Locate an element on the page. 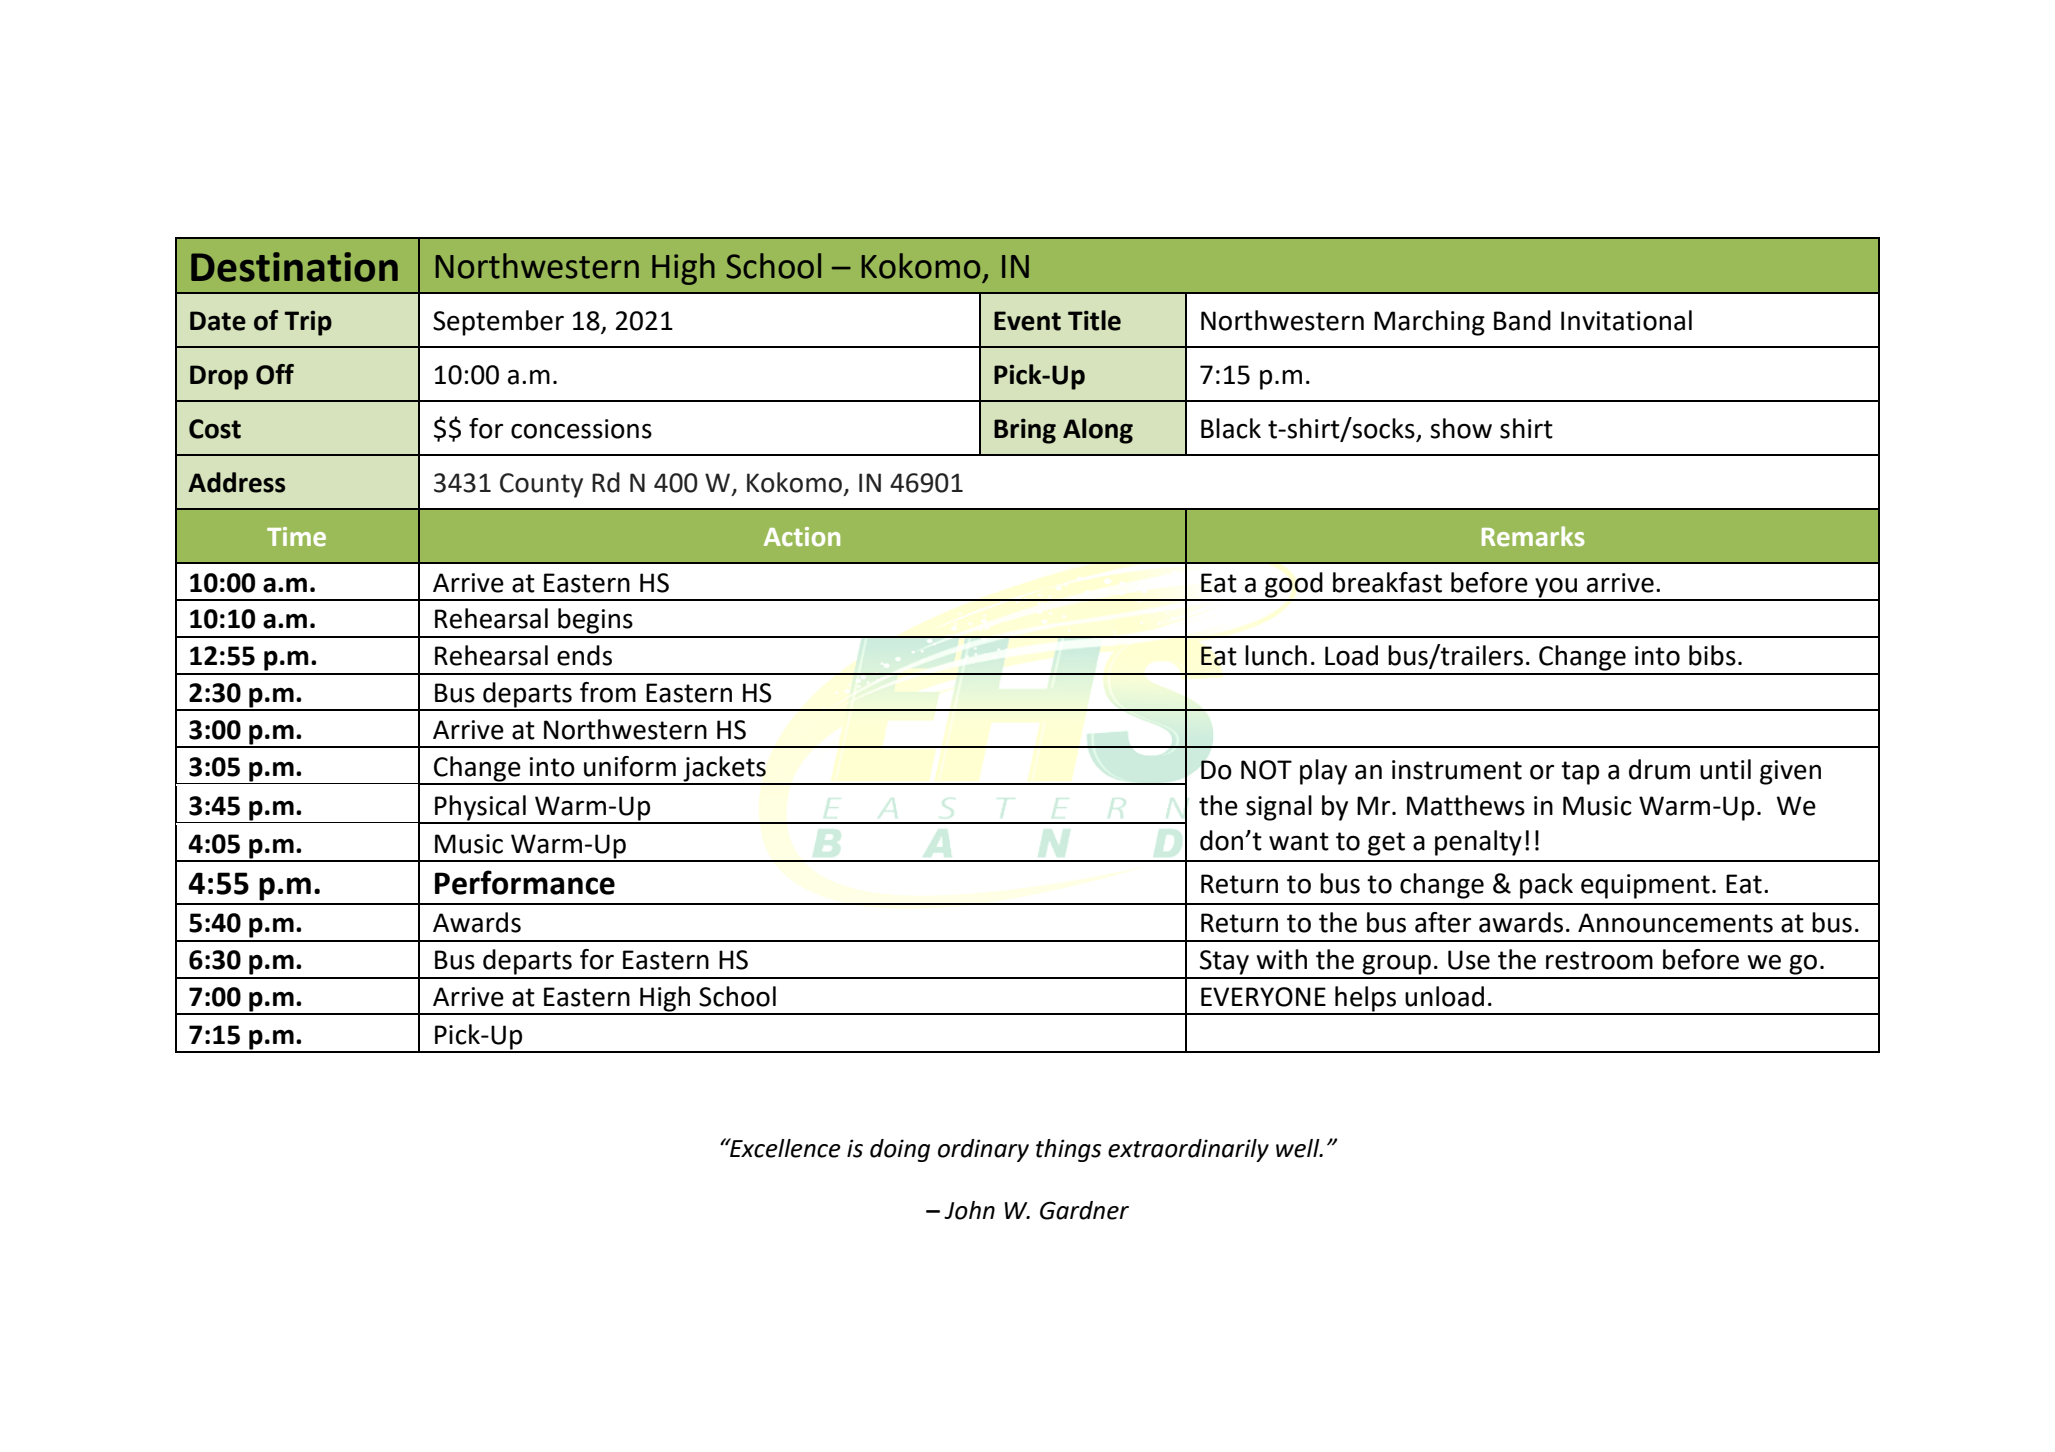 This image has width=2055, height=1452. John is located at coordinates (969, 1210).
